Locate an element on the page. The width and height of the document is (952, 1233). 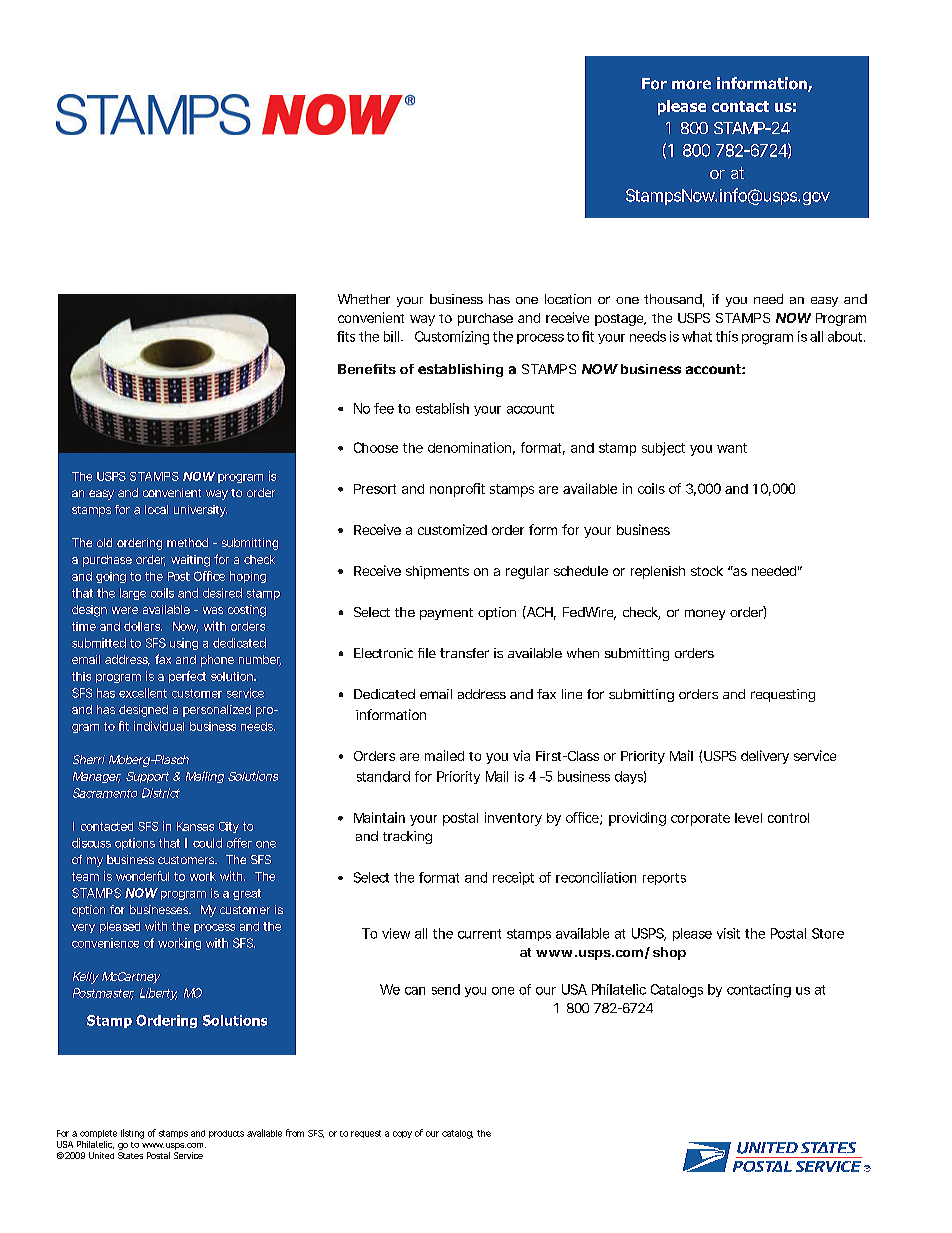
copy is located at coordinates (402, 1134).
